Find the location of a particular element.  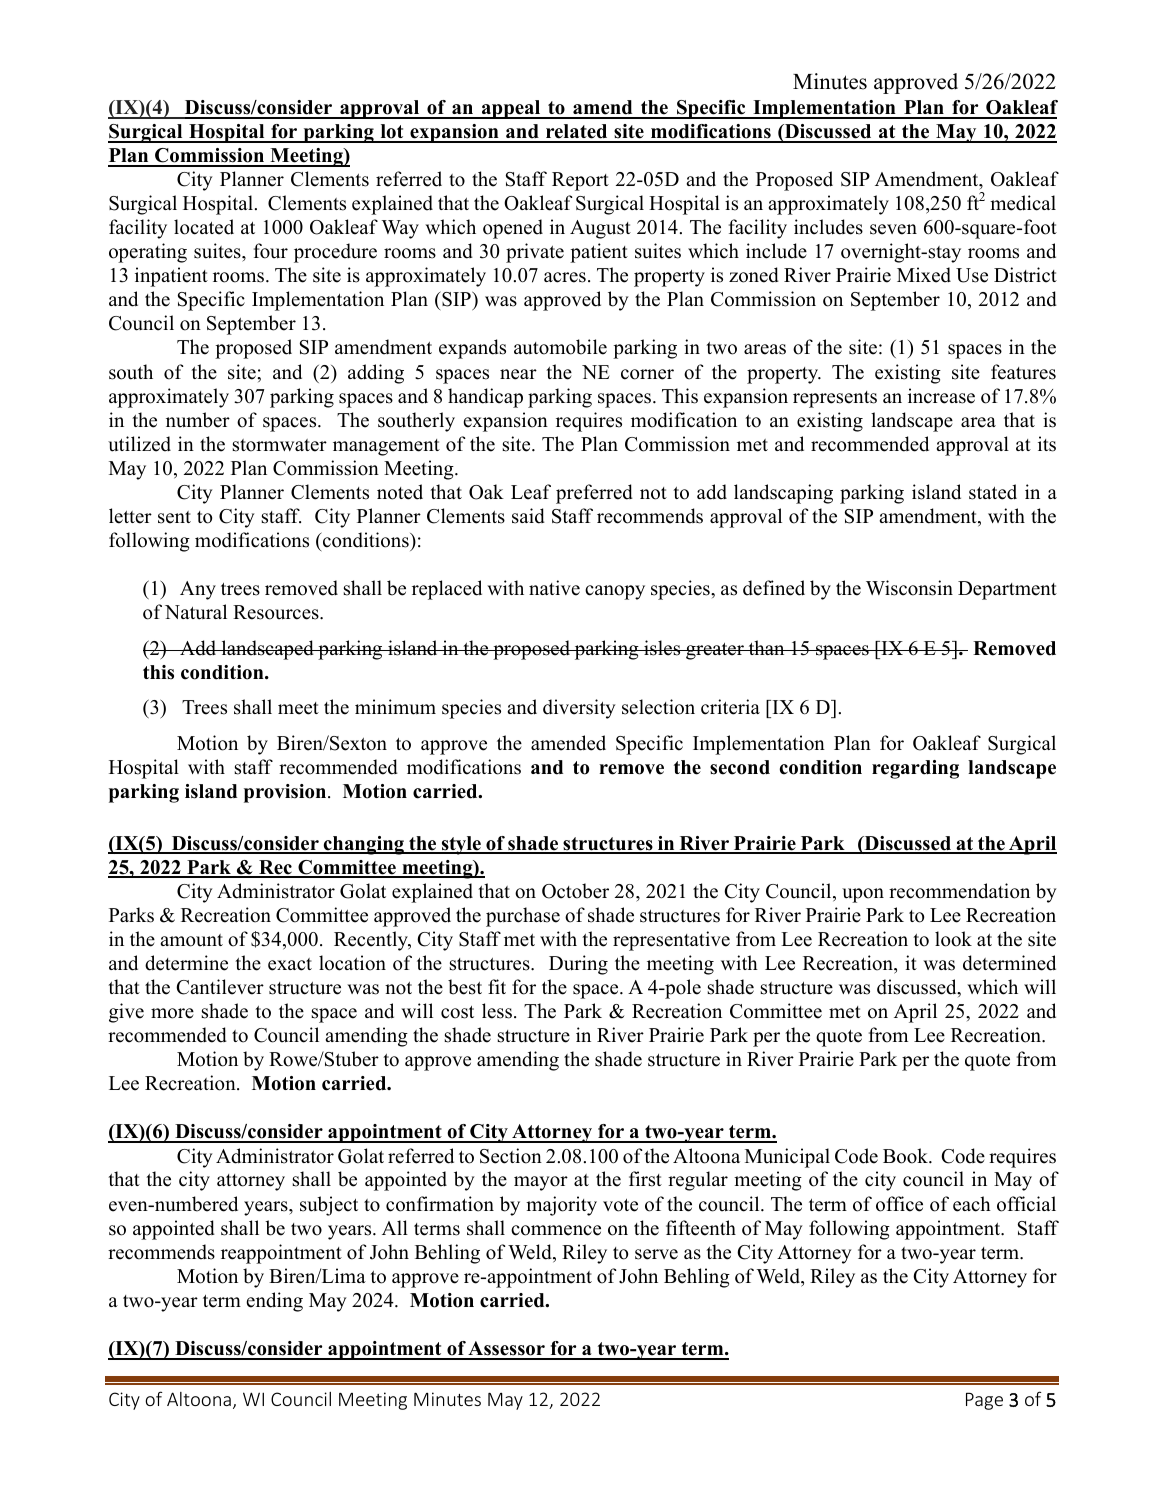

stormwater is located at coordinates (280, 445).
